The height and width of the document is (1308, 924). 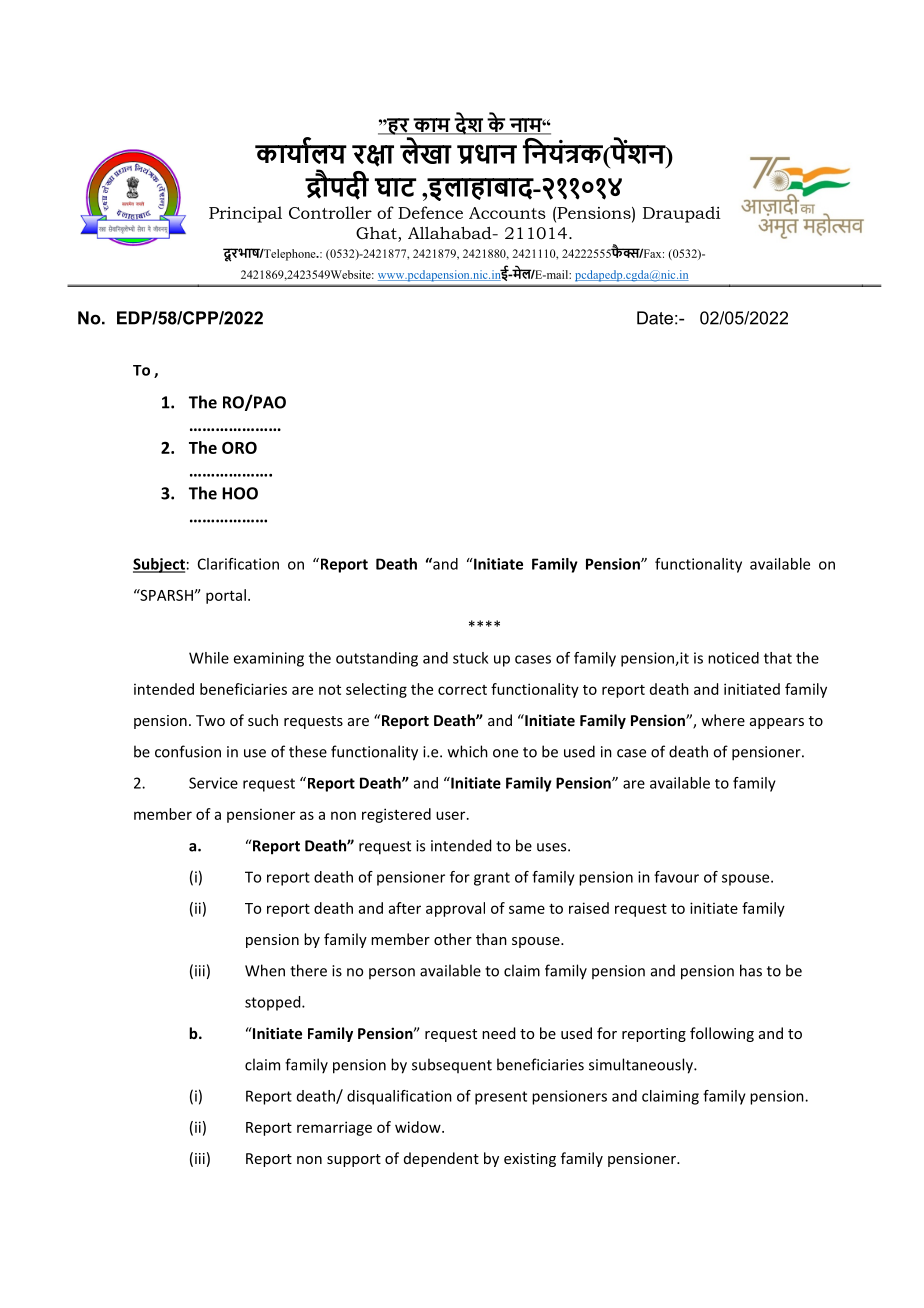 I want to click on simultaneously, so click(x=642, y=1066).
